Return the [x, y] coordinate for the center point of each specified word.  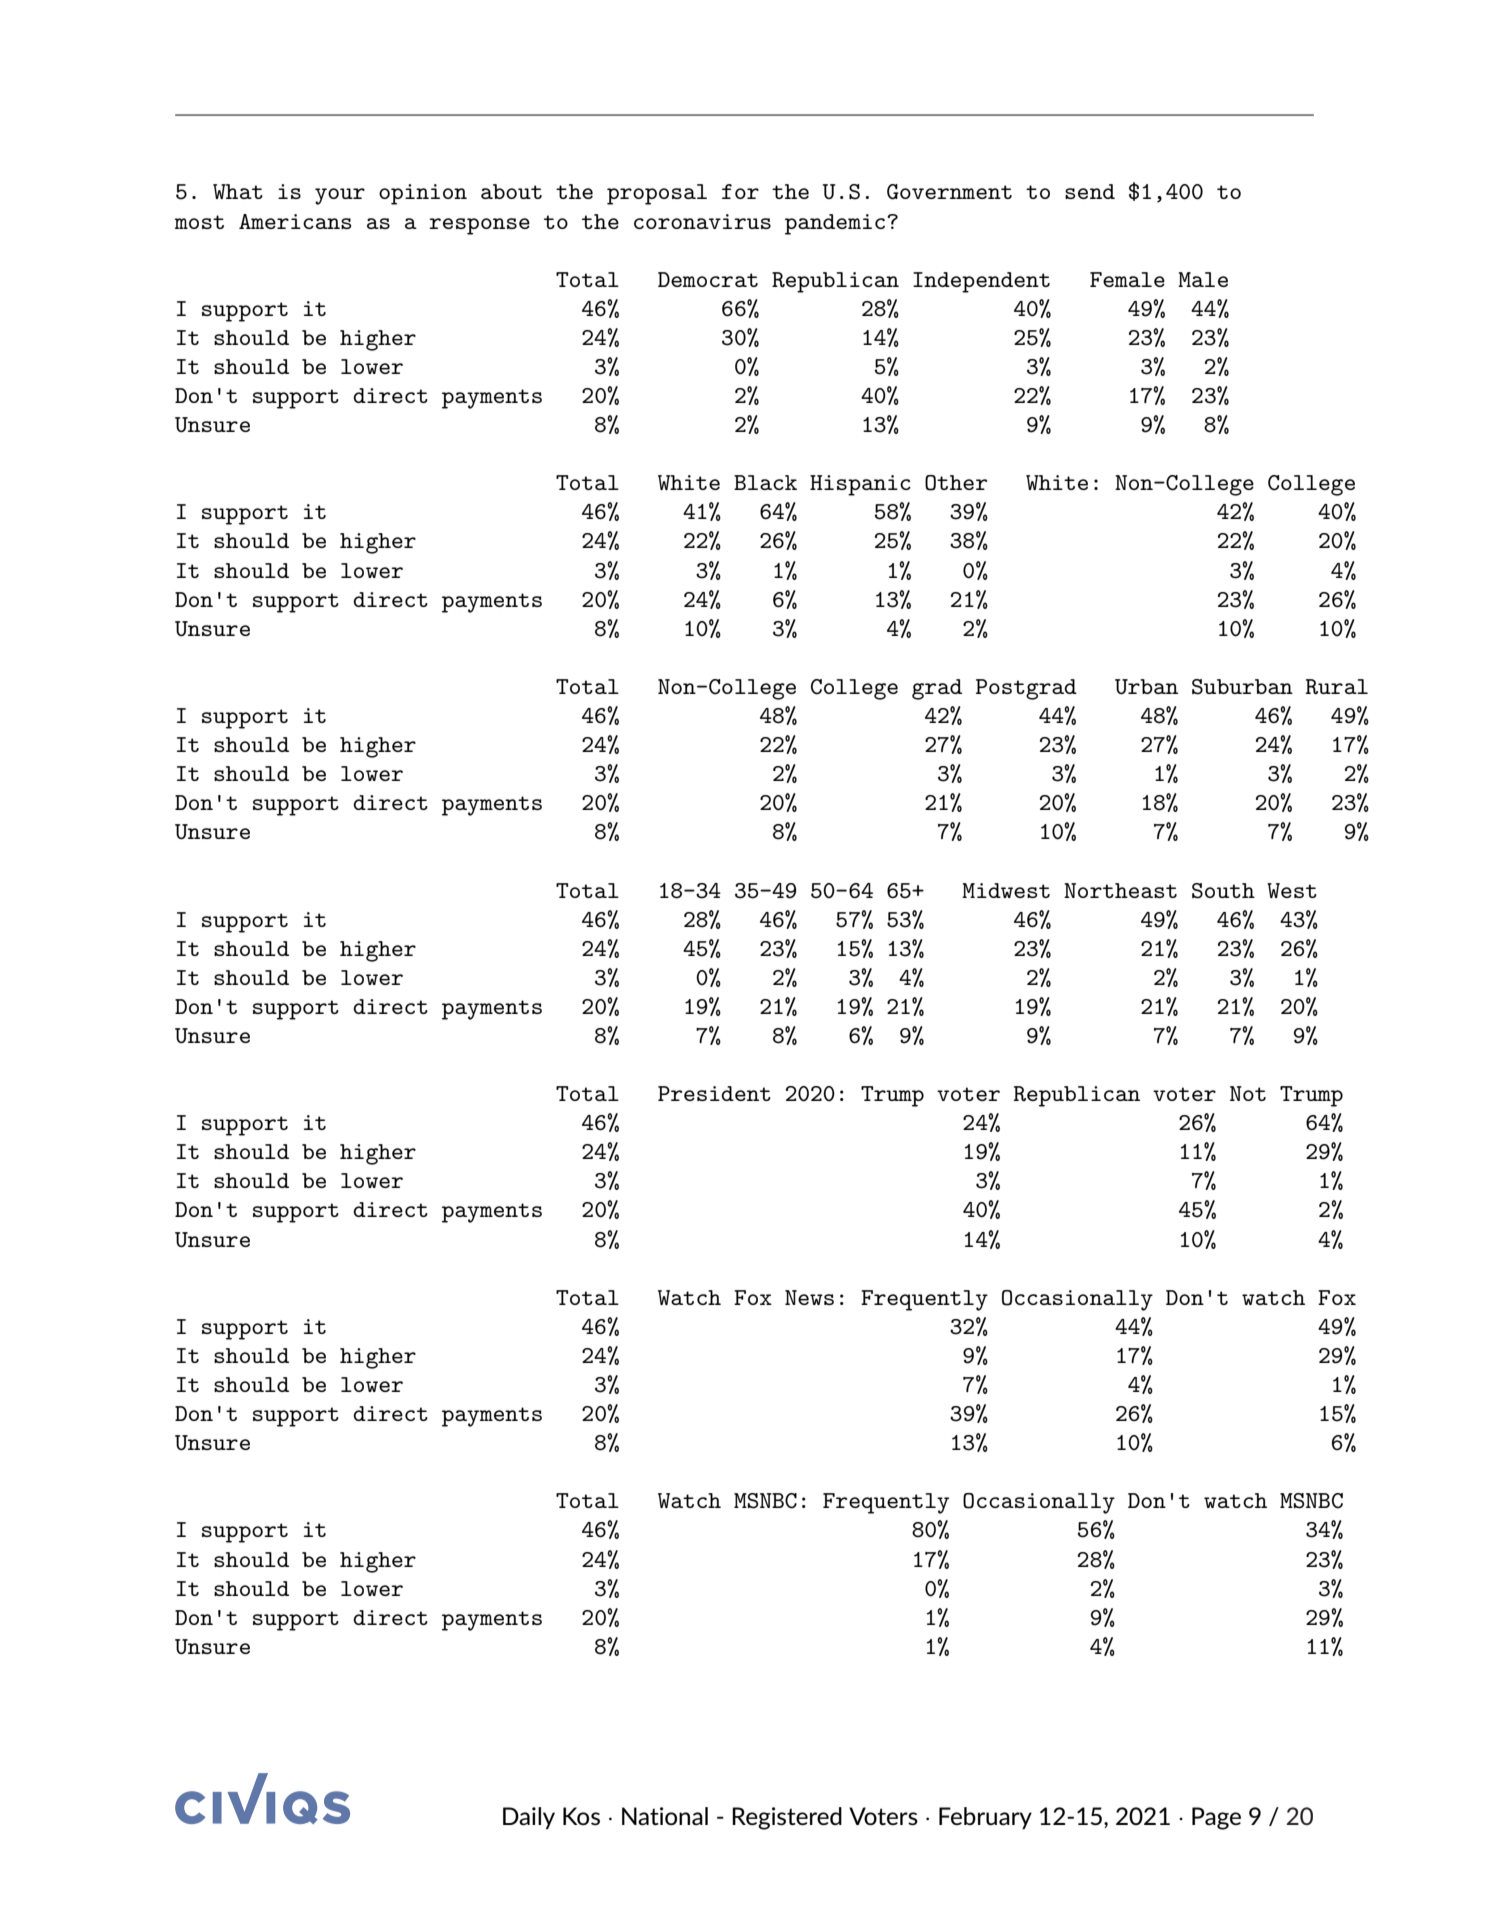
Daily [529, 1818]
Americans [295, 221]
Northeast [1120, 890]
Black [765, 482]
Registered [787, 1818]
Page [1216, 1818]
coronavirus [702, 221]
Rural [1337, 686]
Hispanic [860, 485]
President [714, 1093]
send [1090, 191]
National [665, 1816]
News [809, 1297]
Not [1248, 1093]
